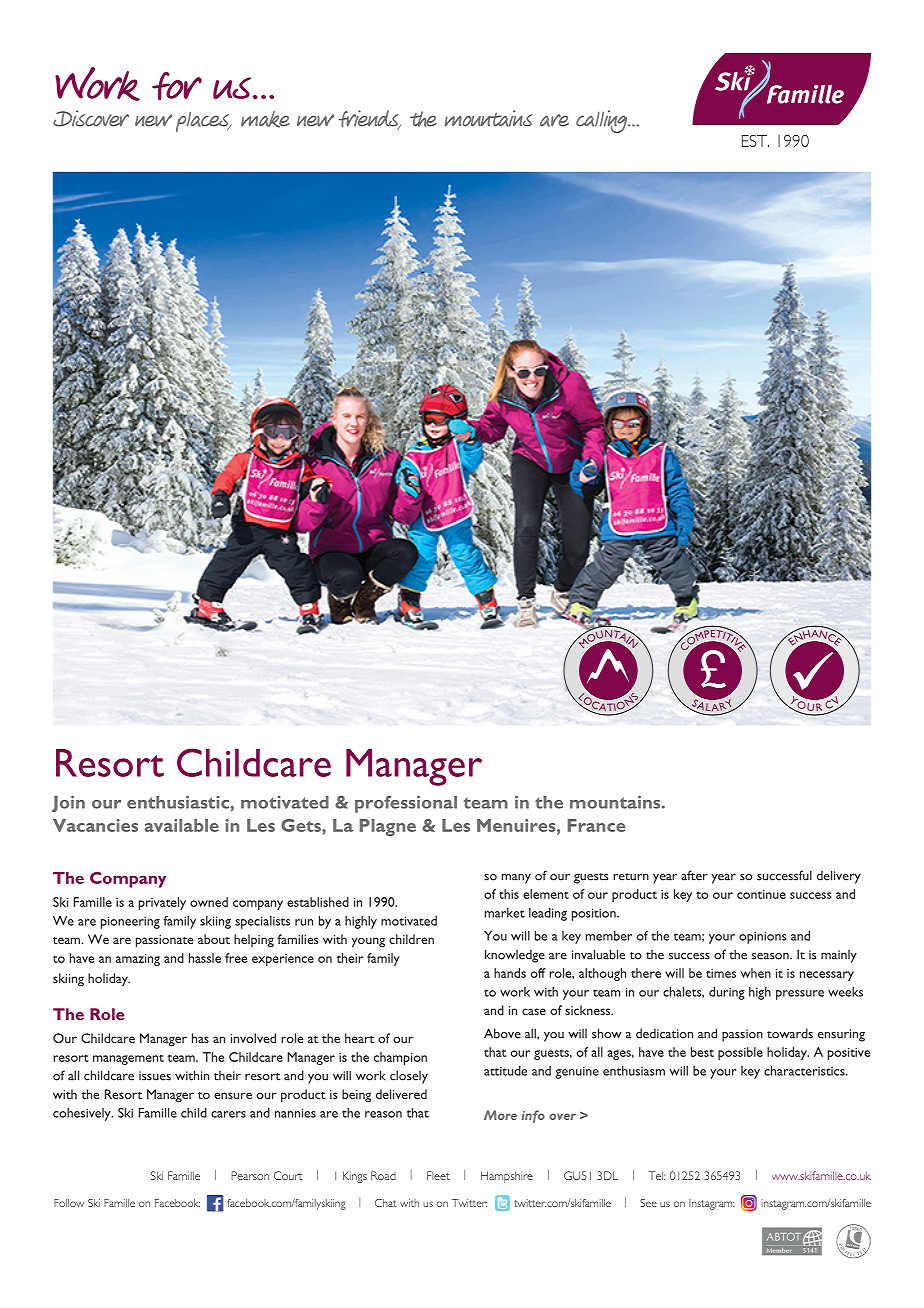  Describe the element at coordinates (762, 937) in the screenshot. I see `opinions` at that location.
